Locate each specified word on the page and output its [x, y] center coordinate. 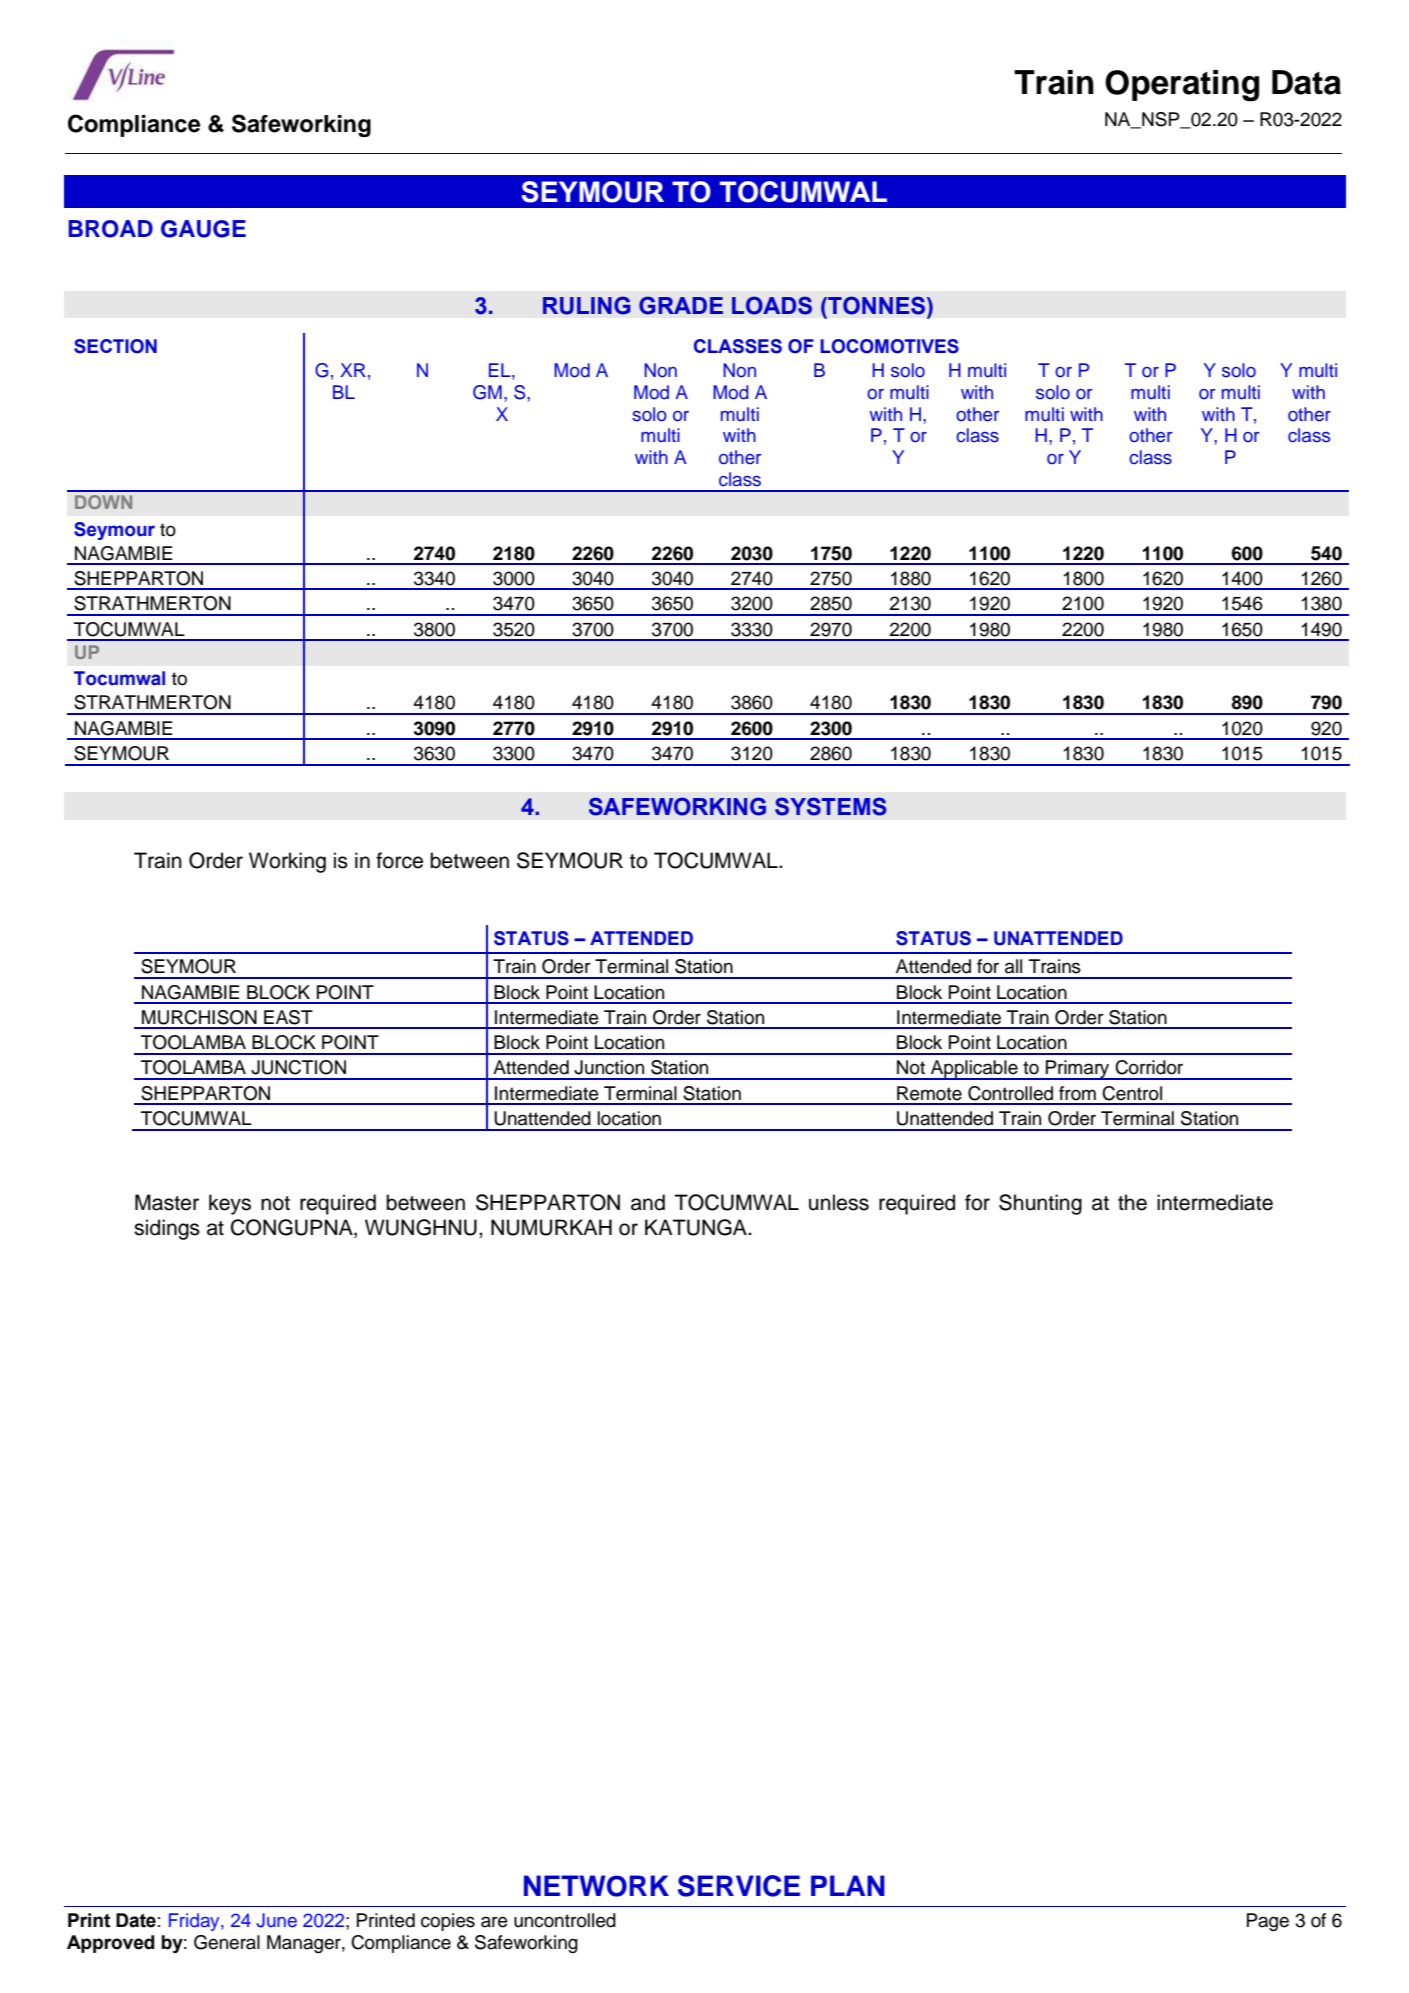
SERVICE [739, 1886]
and [648, 1202]
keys [230, 1204]
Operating [1182, 86]
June [276, 1920]
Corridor [1149, 1067]
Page [1268, 1922]
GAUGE [203, 229]
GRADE [681, 305]
